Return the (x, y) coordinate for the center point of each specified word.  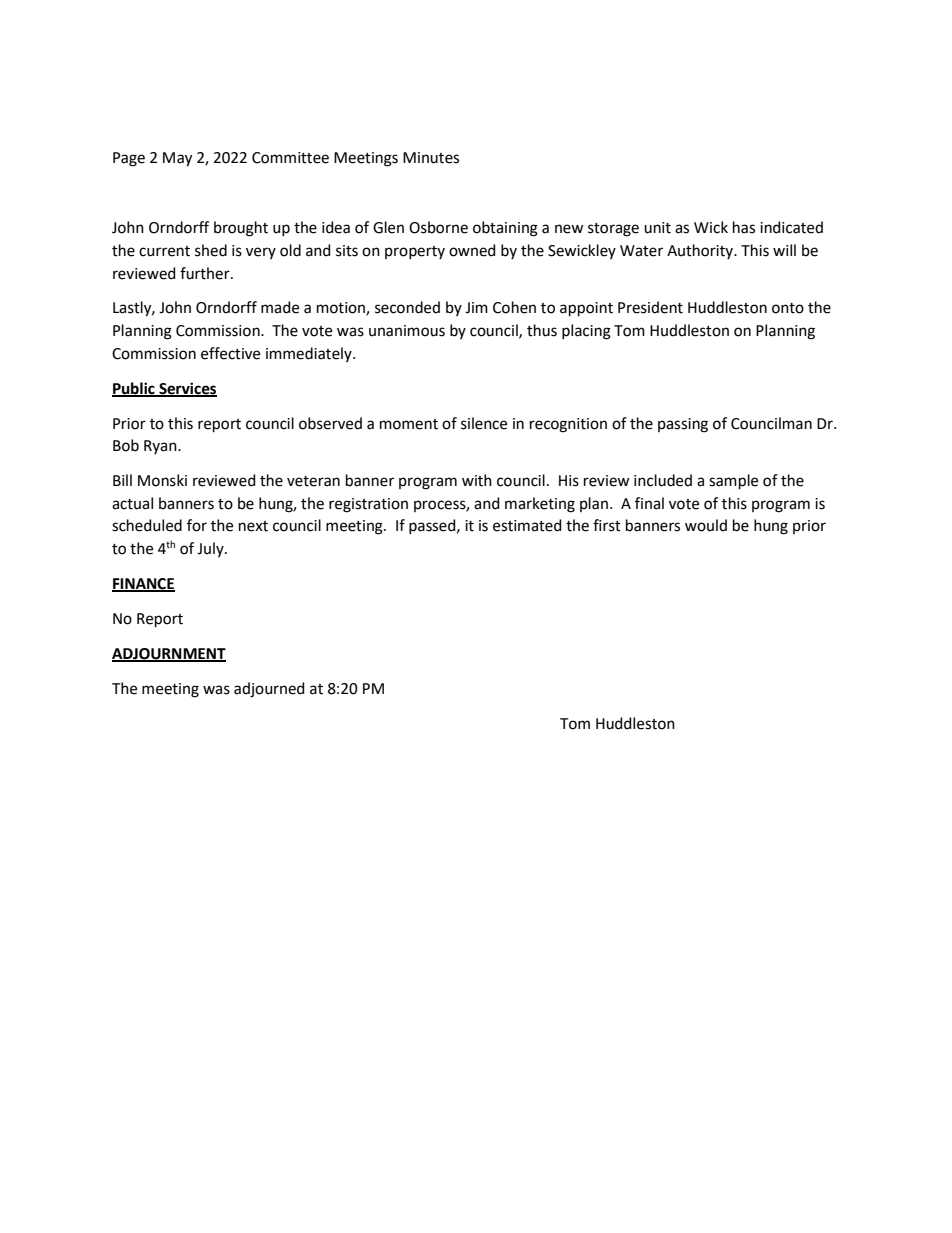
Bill (122, 480)
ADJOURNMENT (169, 655)
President (650, 307)
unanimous (407, 331)
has (744, 227)
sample (733, 481)
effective (230, 353)
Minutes (431, 158)
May (177, 159)
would (706, 525)
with (477, 480)
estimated (527, 525)
